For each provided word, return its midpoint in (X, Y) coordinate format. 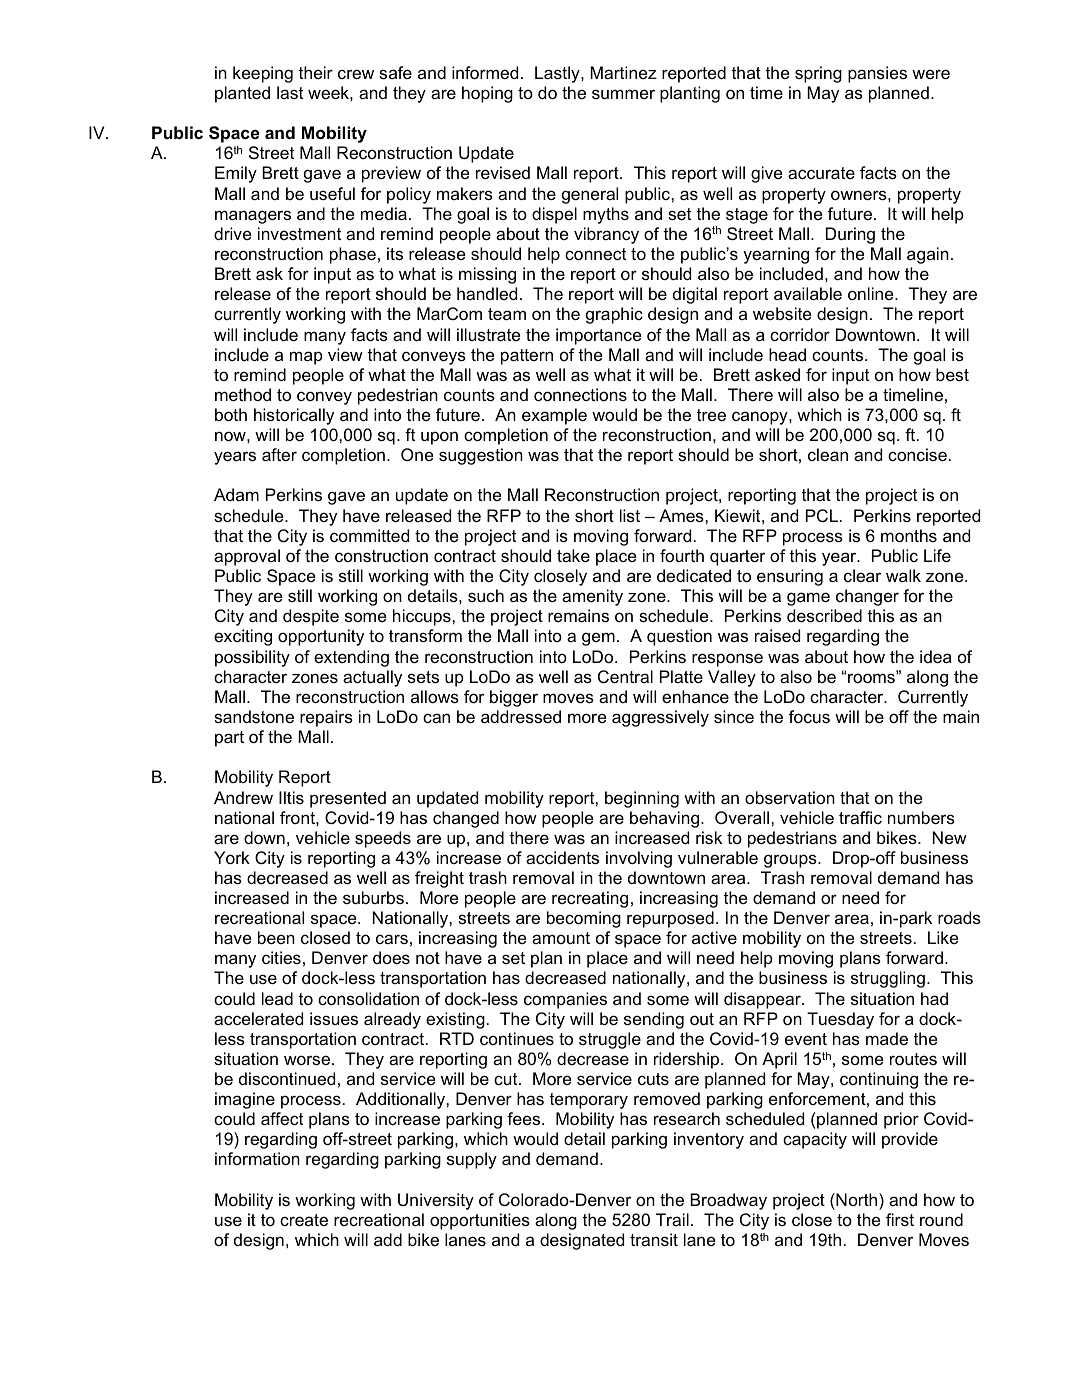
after (279, 454)
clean (828, 454)
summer (623, 94)
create (304, 1220)
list (630, 515)
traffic (860, 817)
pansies (877, 74)
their (315, 72)
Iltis (291, 797)
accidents (562, 857)
